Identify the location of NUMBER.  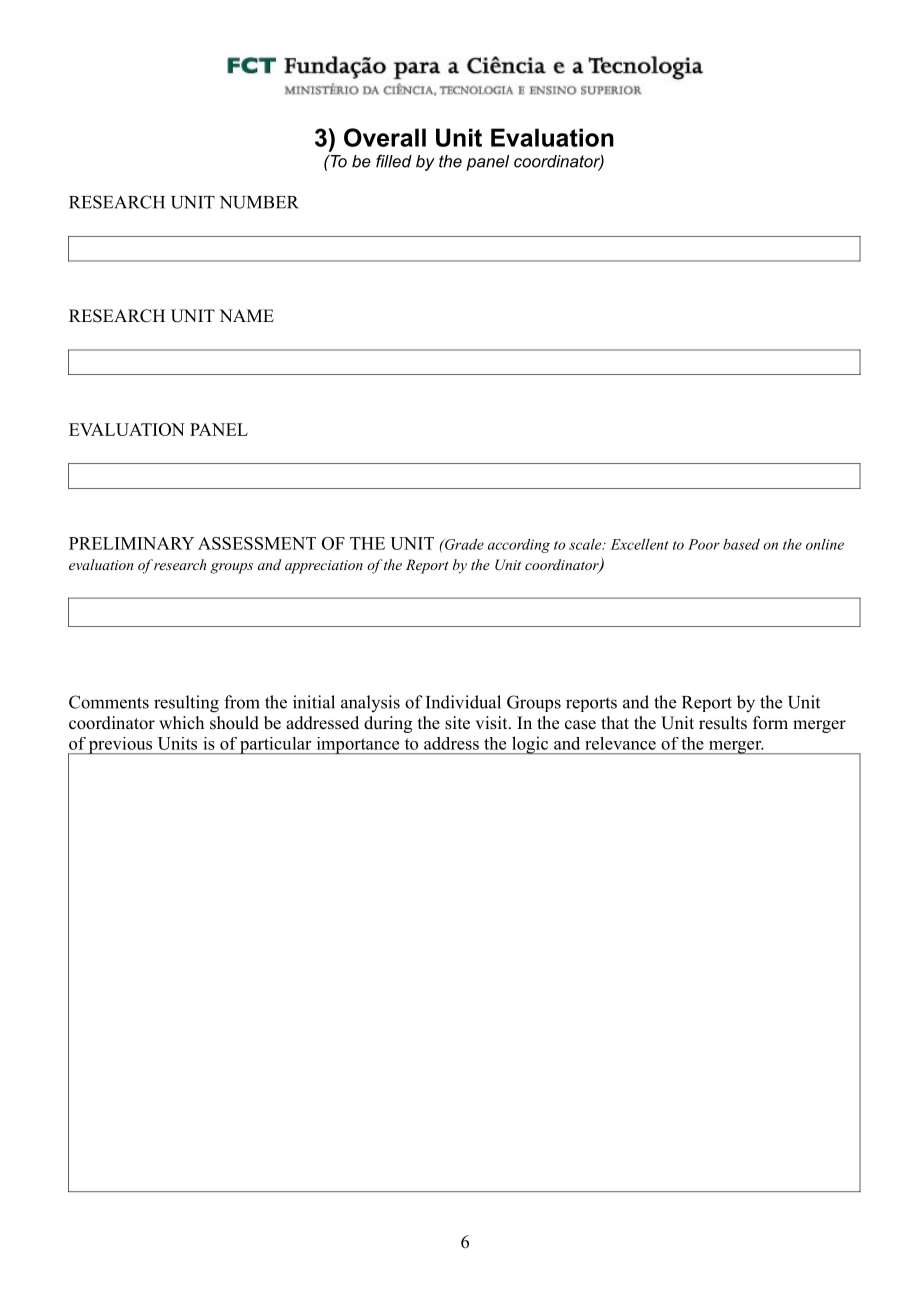
(259, 202).
